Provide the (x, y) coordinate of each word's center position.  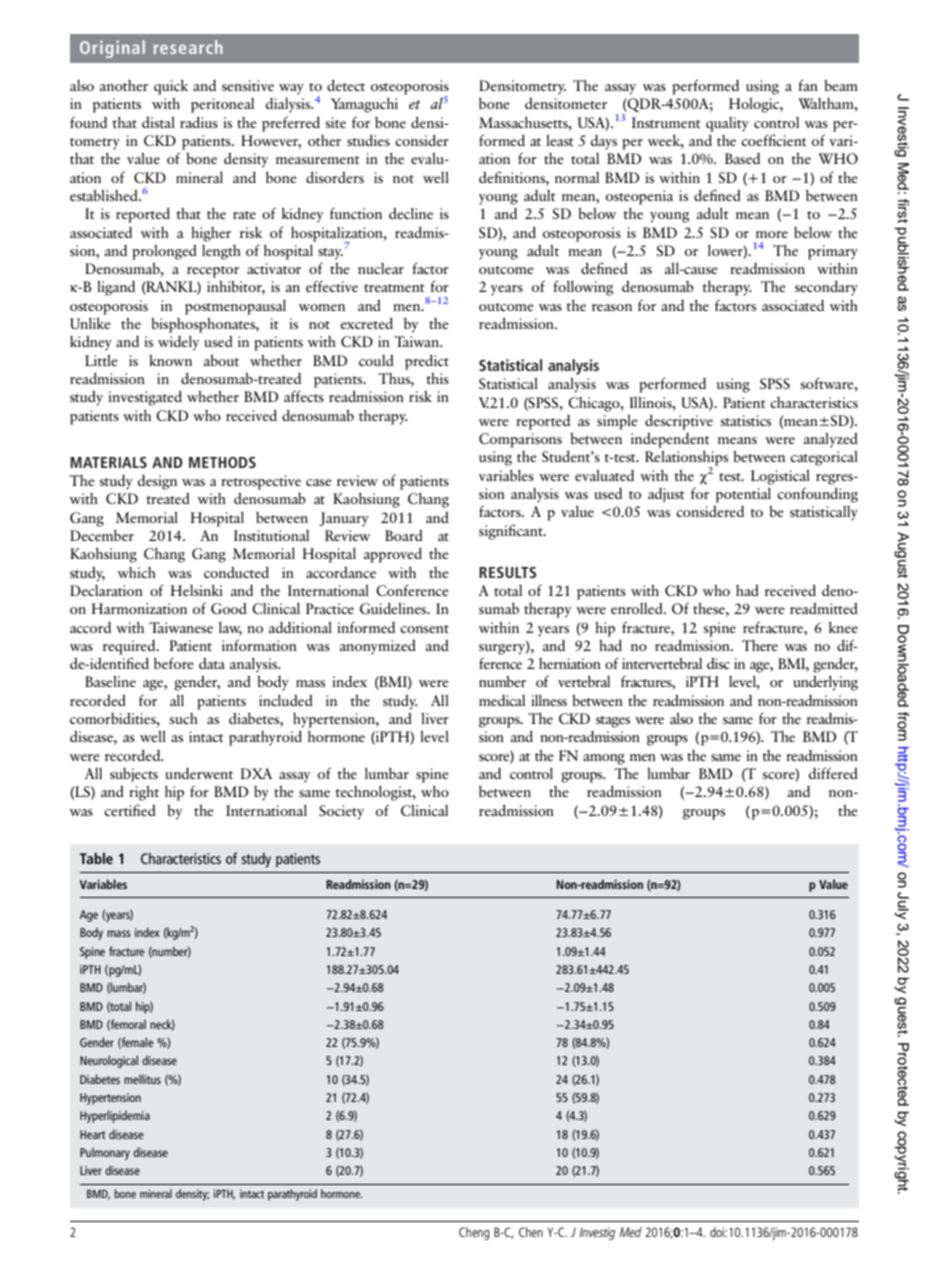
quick (171, 87)
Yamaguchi (364, 105)
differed (833, 773)
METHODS (222, 462)
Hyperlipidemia (115, 1116)
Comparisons (520, 440)
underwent (199, 773)
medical (502, 700)
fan (808, 85)
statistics (745, 420)
